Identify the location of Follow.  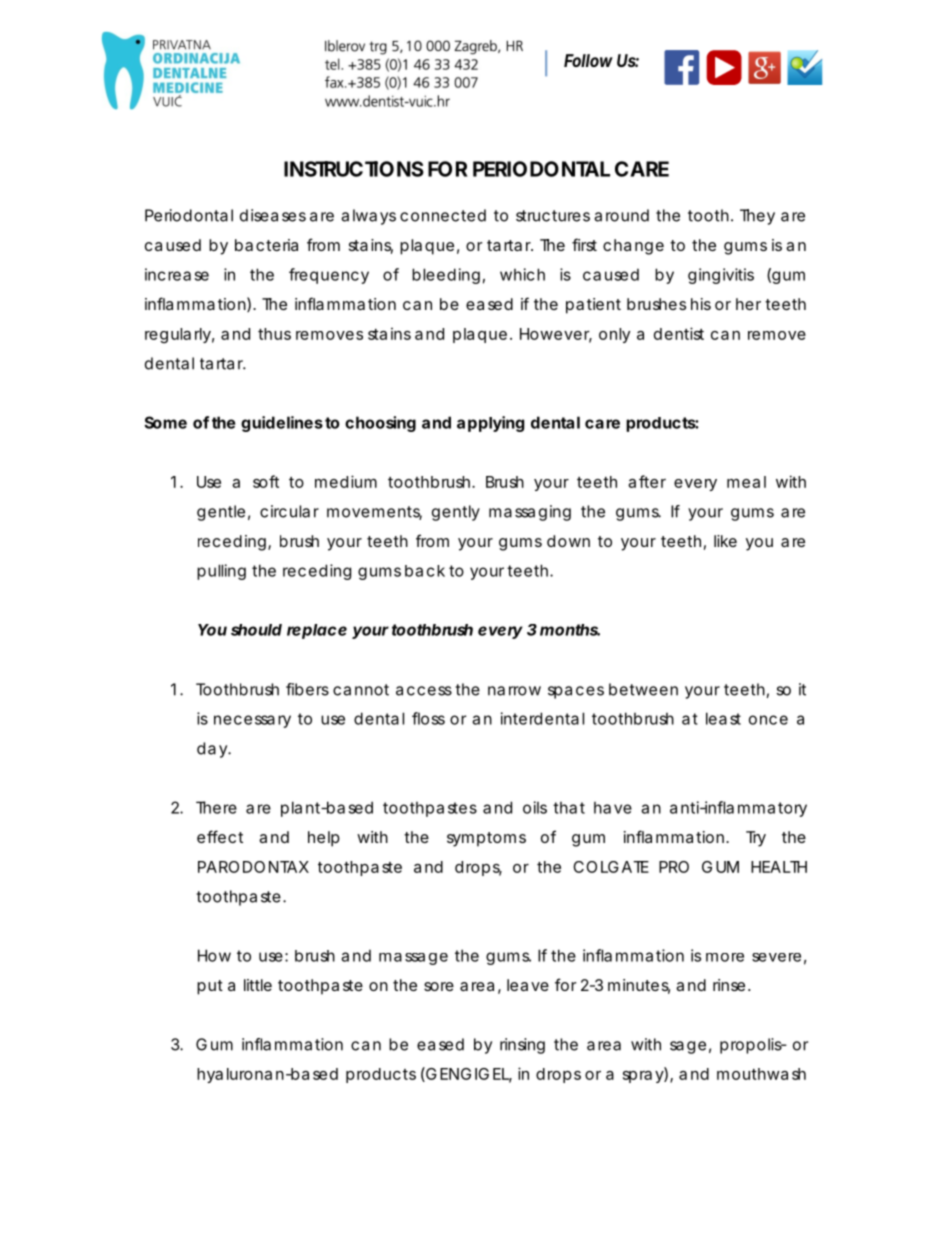
(588, 60).
